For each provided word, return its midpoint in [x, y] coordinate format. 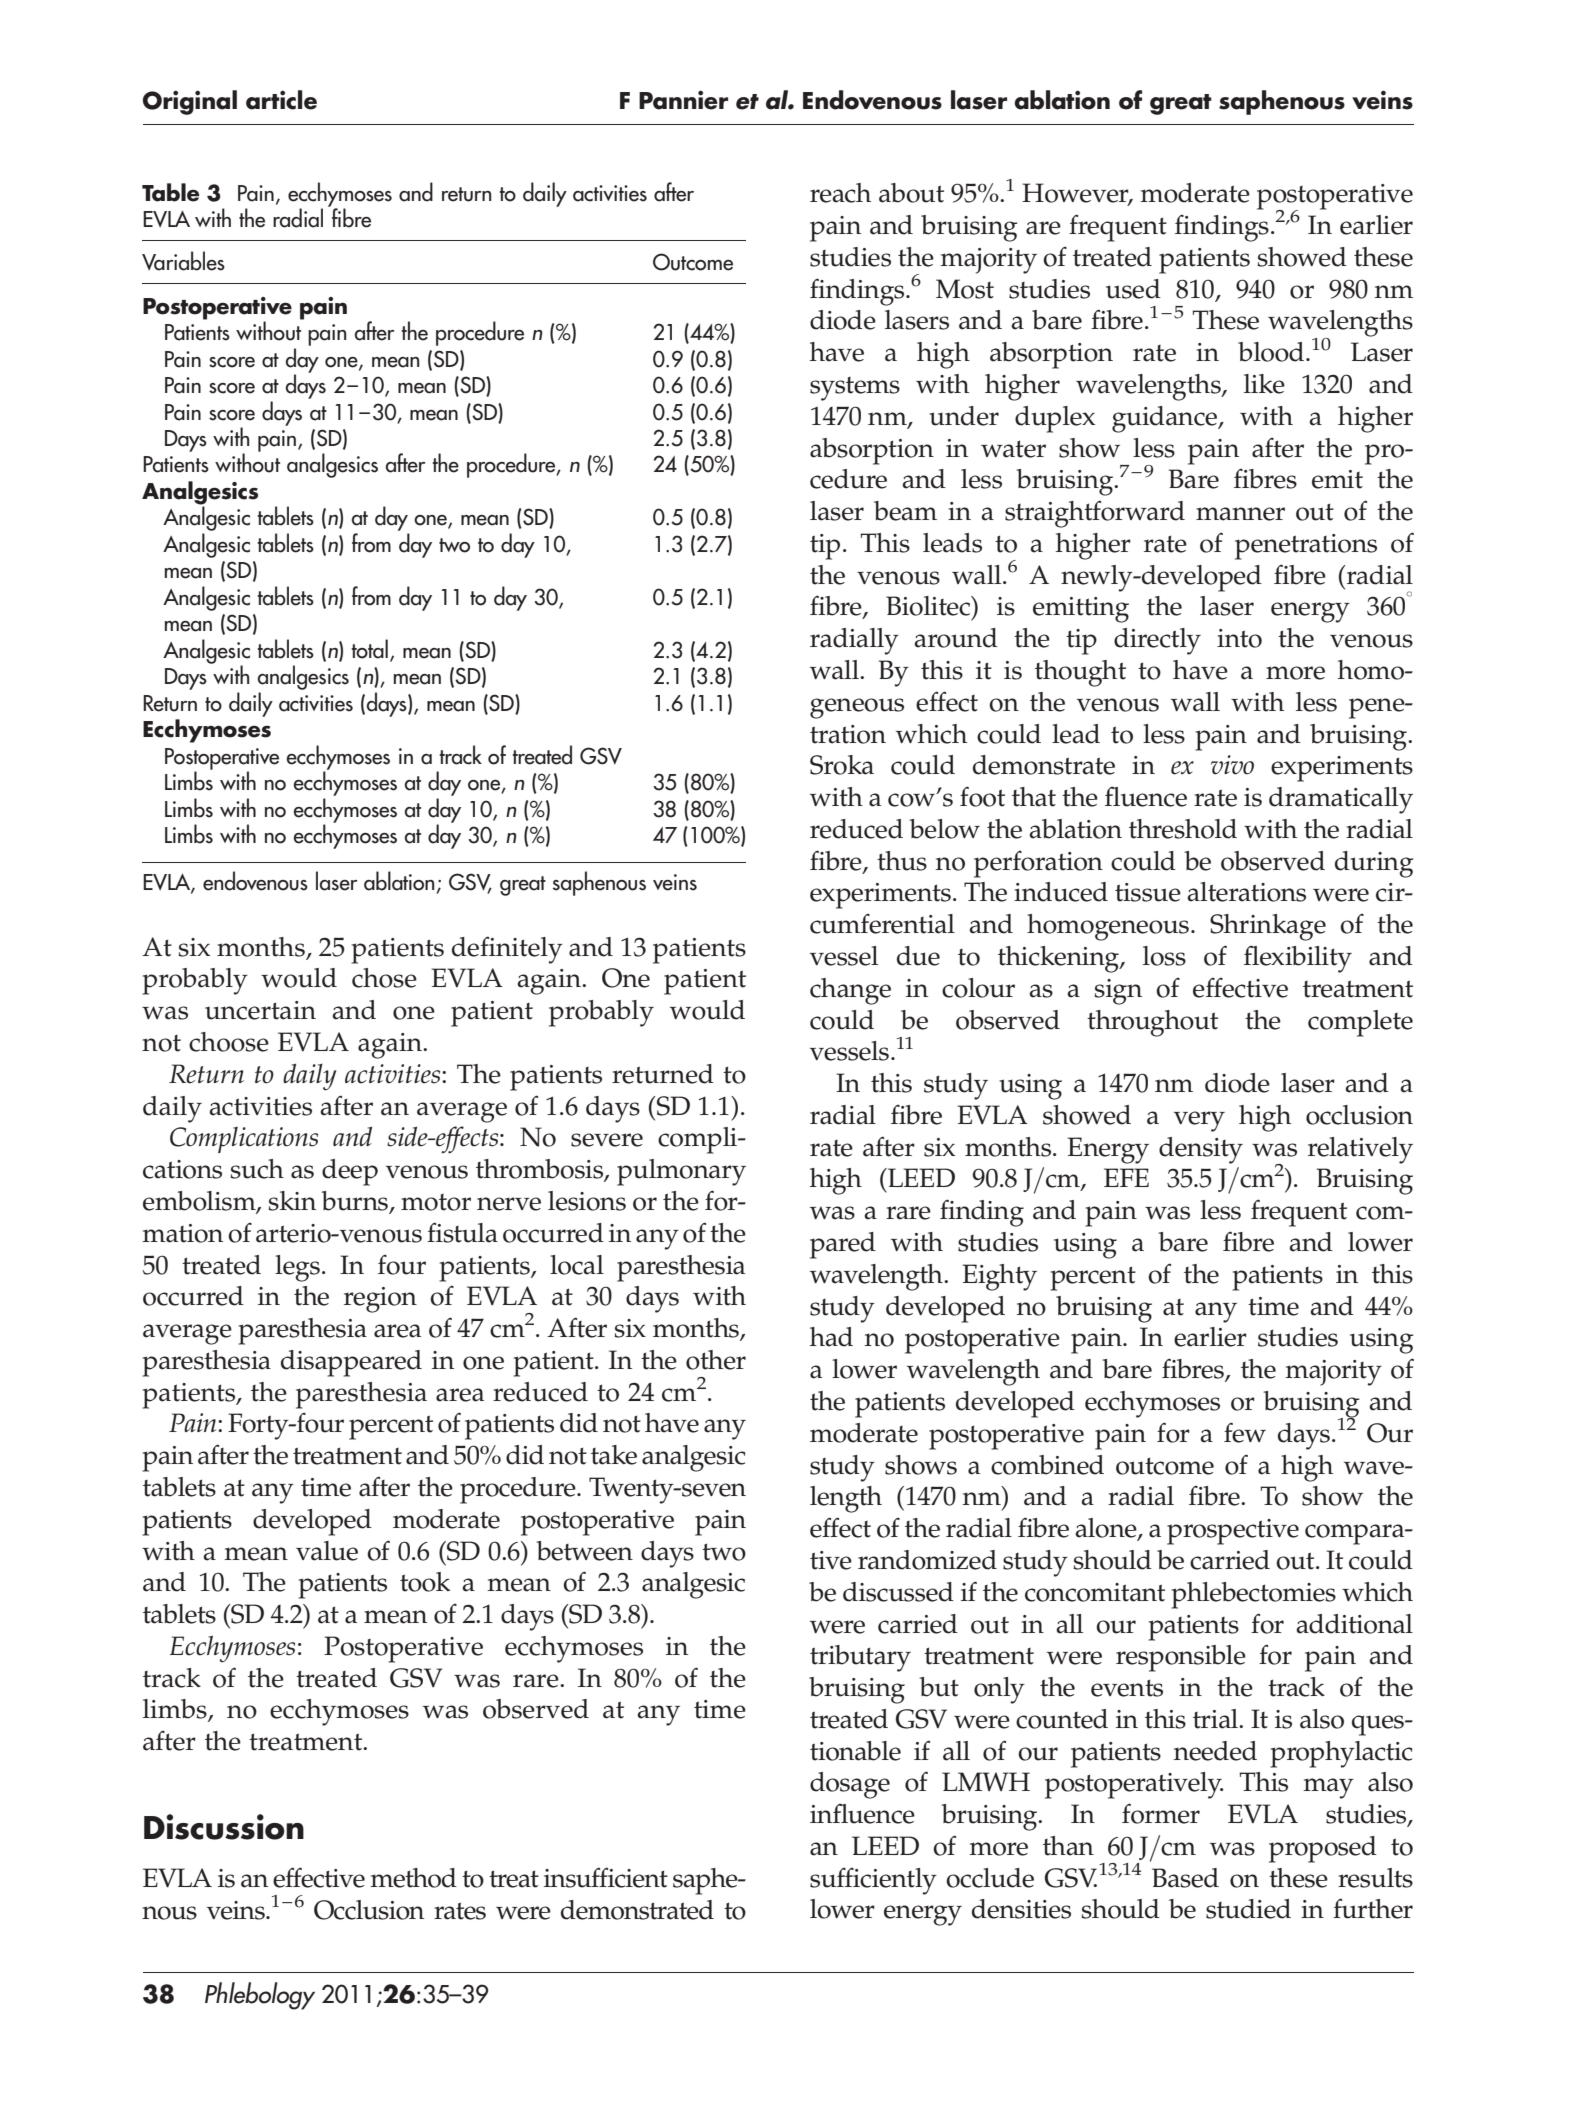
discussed [898, 1592]
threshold [1183, 829]
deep [350, 1172]
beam [905, 511]
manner [1240, 514]
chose [384, 978]
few [1245, 1432]
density [1201, 1150]
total [370, 649]
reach [840, 193]
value [327, 1551]
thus [902, 861]
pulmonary [681, 1172]
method [413, 1878]
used [1133, 289]
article [281, 100]
